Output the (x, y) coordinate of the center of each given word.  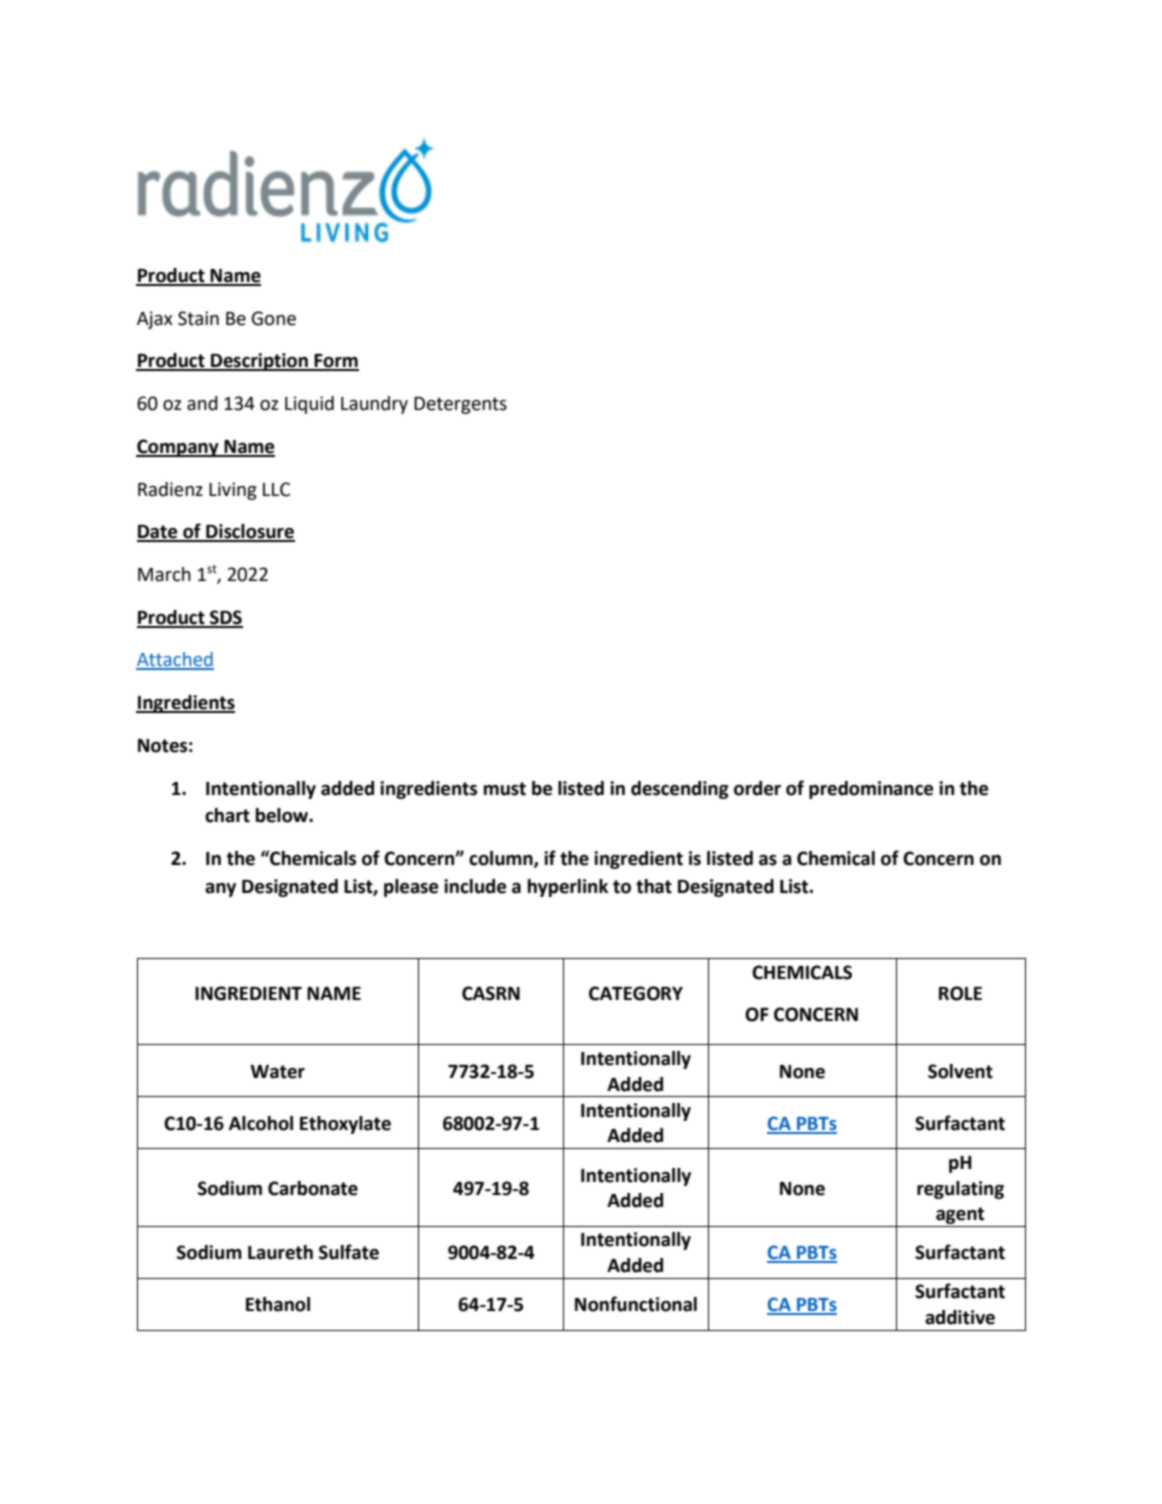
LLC (276, 489)
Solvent (960, 1071)
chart (227, 815)
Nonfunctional (636, 1304)
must (505, 789)
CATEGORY (636, 993)
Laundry (374, 405)
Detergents (460, 405)
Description (259, 362)
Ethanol (278, 1304)
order (757, 788)
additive (960, 1317)
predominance (871, 790)
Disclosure (249, 532)
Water (277, 1072)
